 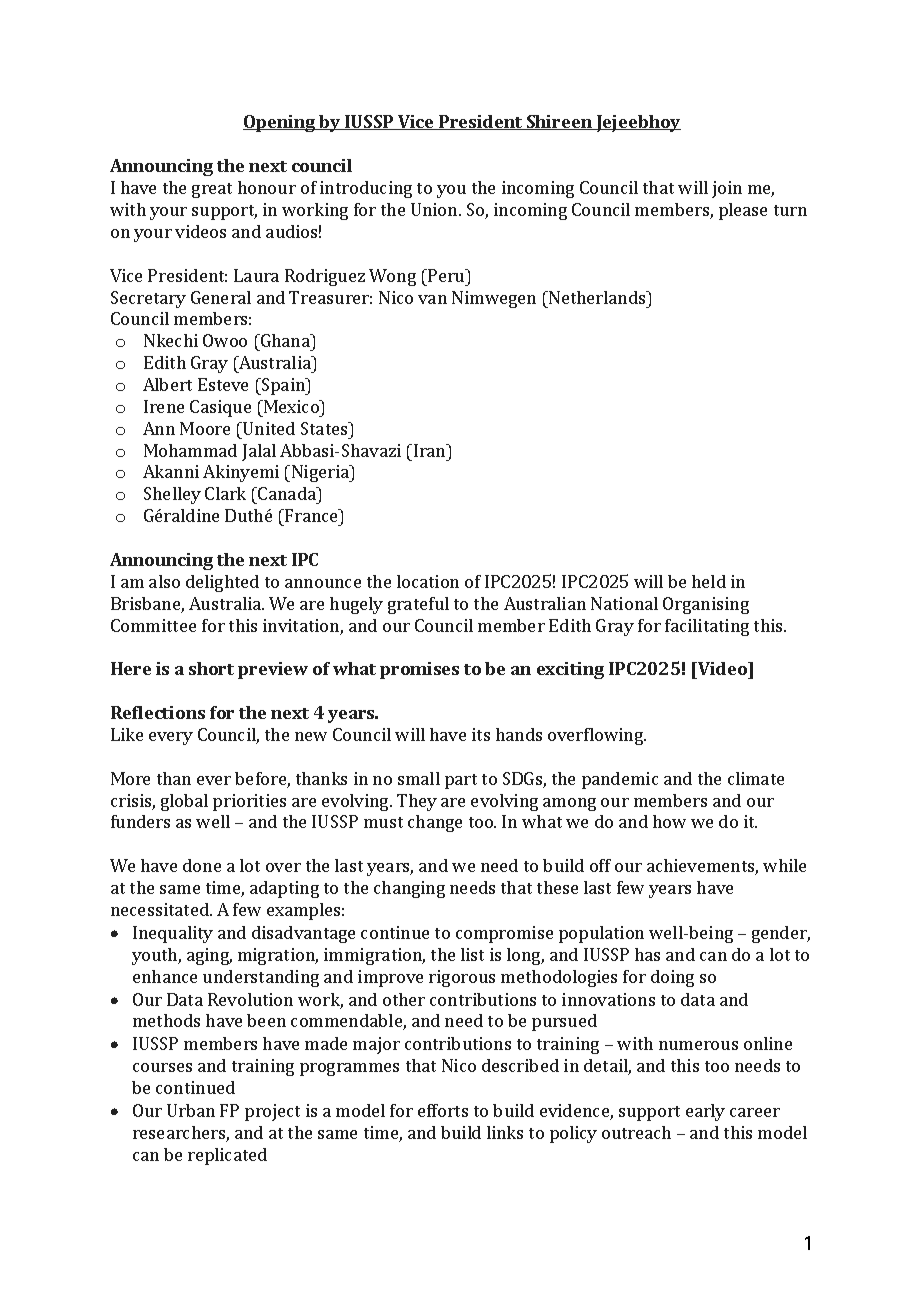 I want to click on Iran, so click(x=431, y=450).
